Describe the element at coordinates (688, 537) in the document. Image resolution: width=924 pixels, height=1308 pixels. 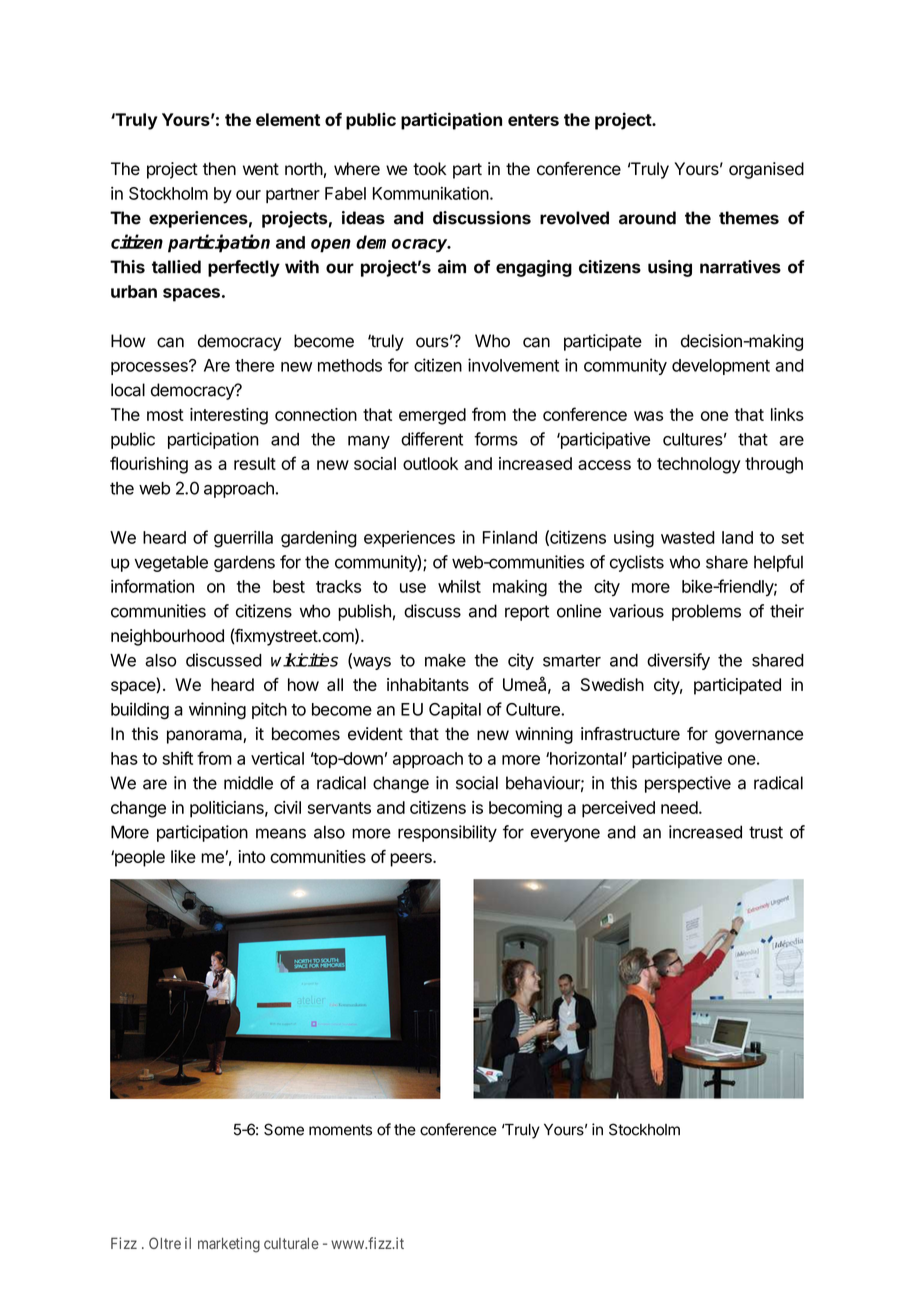
I see `wasted` at that location.
